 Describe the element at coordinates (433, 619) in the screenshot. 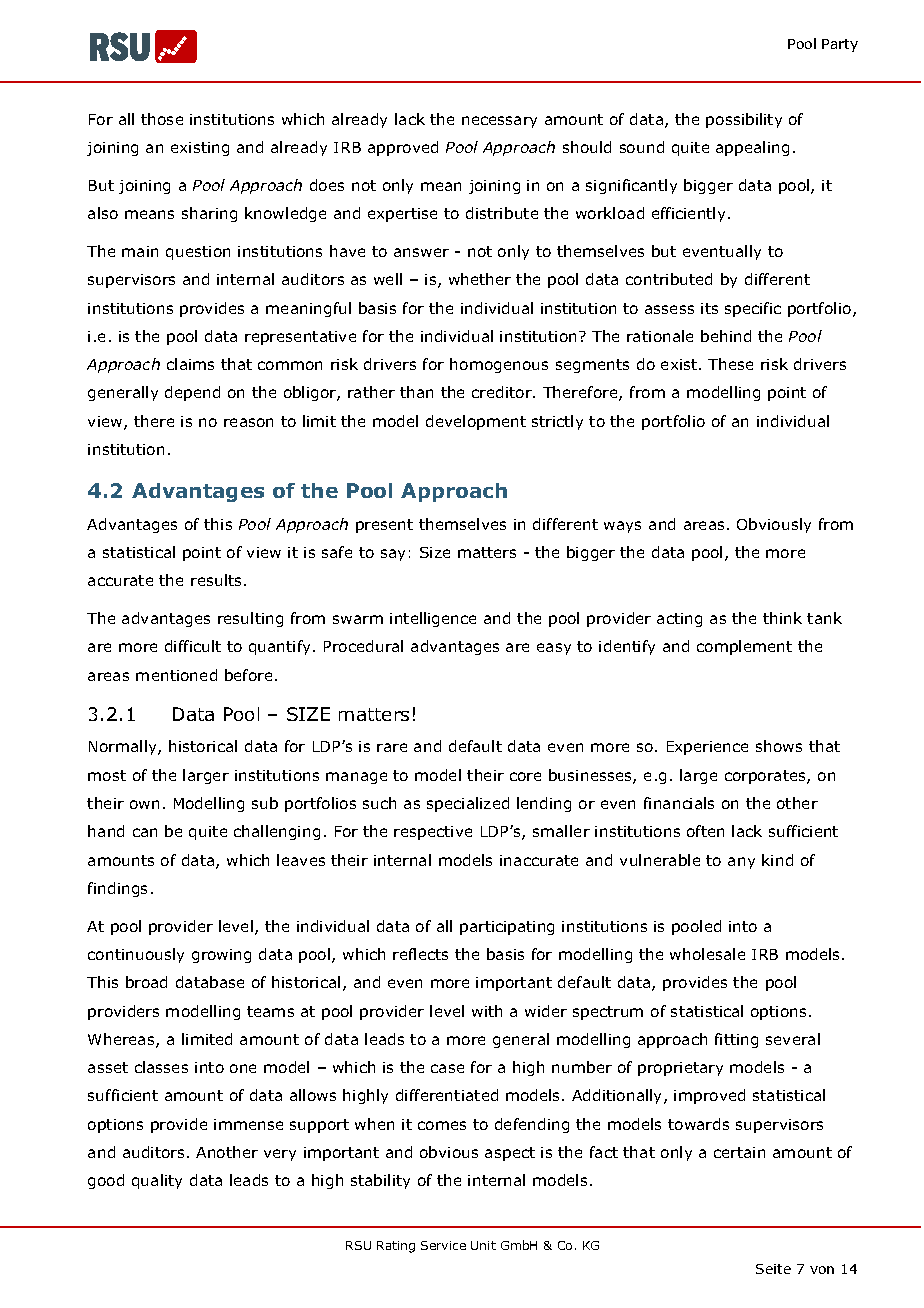

I see `intelligence` at that location.
